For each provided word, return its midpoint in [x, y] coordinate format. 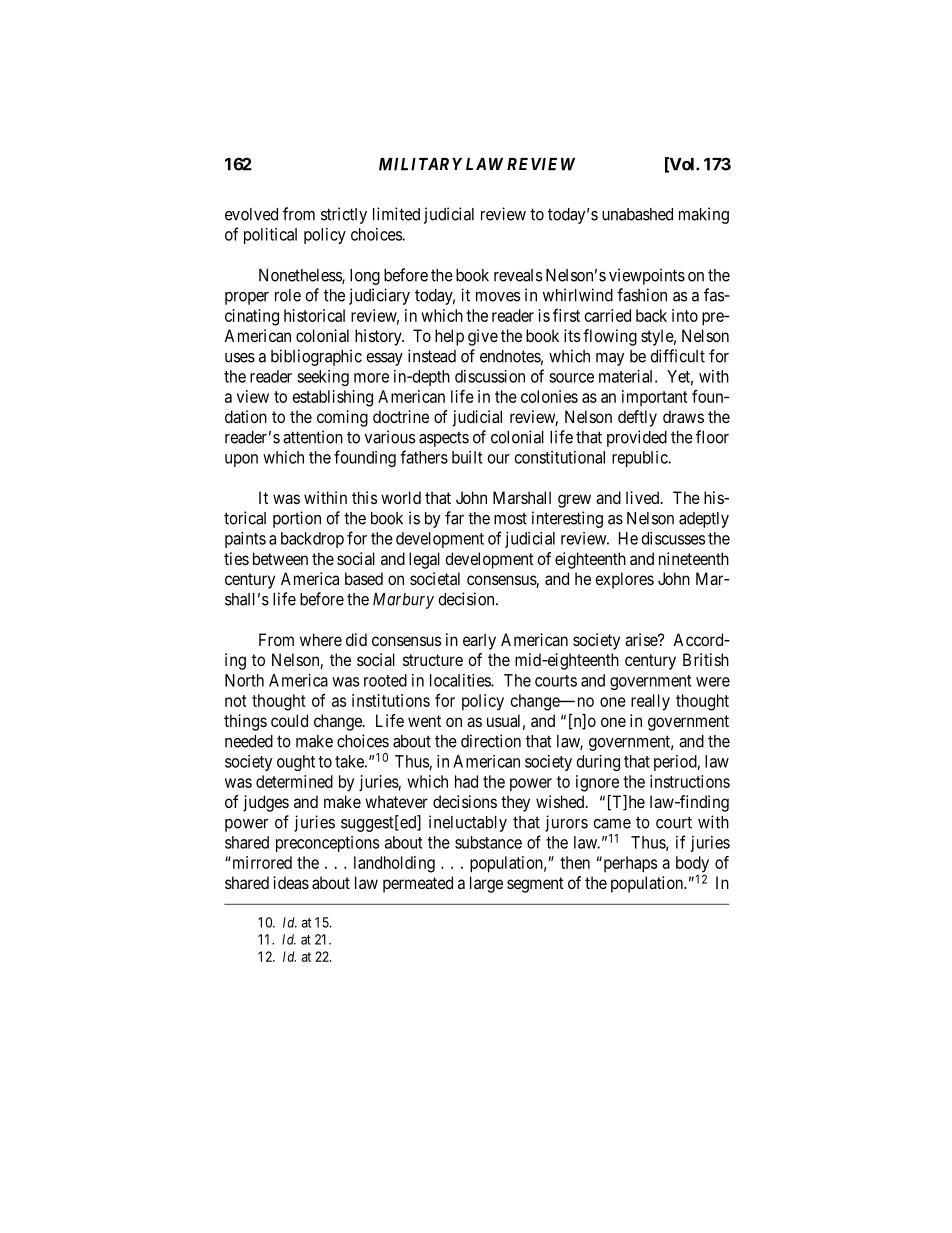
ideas [291, 882]
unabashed [637, 214]
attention [313, 437]
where [321, 639]
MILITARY [420, 164]
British [706, 659]
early [479, 641]
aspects [444, 439]
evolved [251, 214]
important [655, 398]
